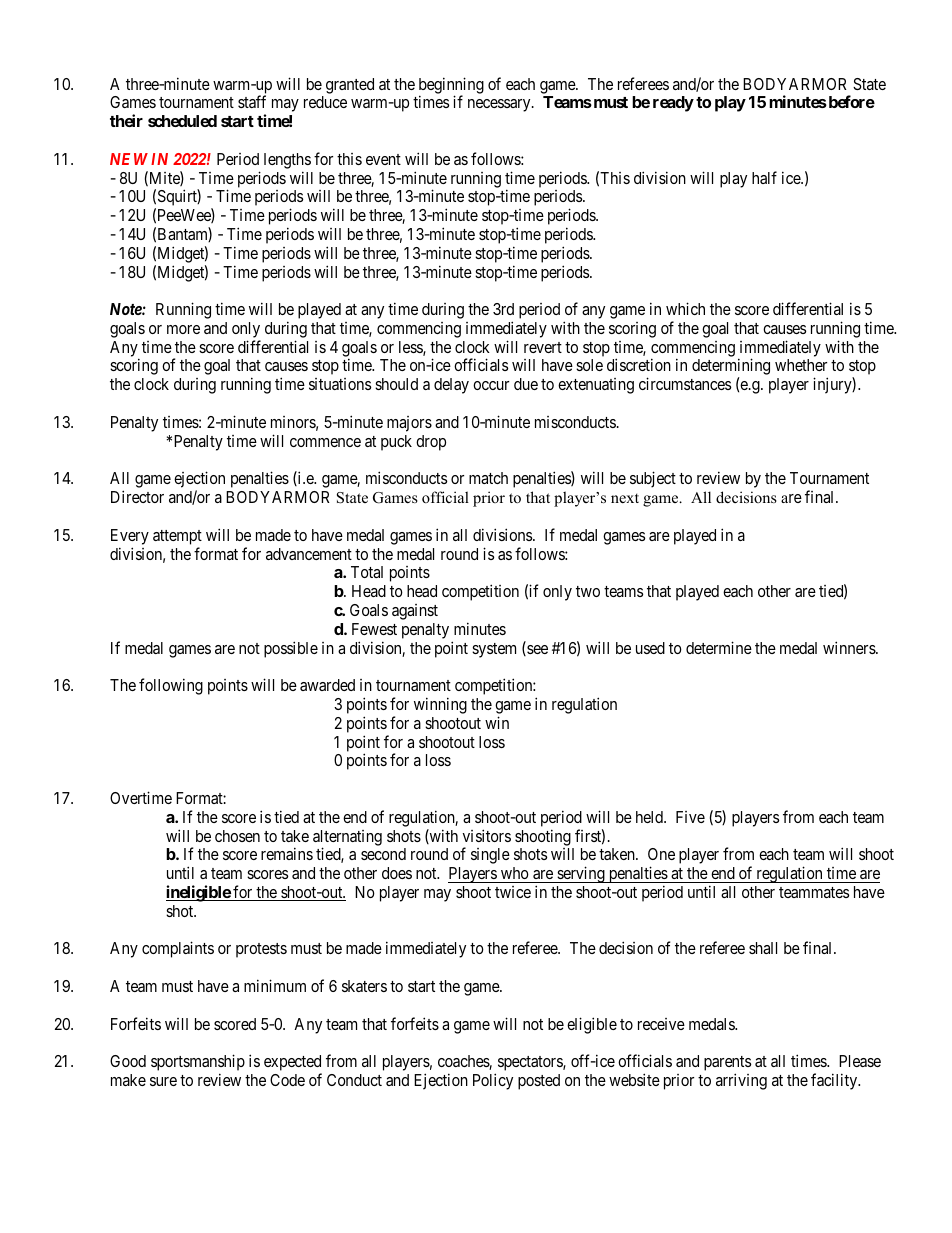 This screenshot has width=952, height=1233. Describe the element at coordinates (727, 1065) in the screenshot. I see `parents` at that location.
